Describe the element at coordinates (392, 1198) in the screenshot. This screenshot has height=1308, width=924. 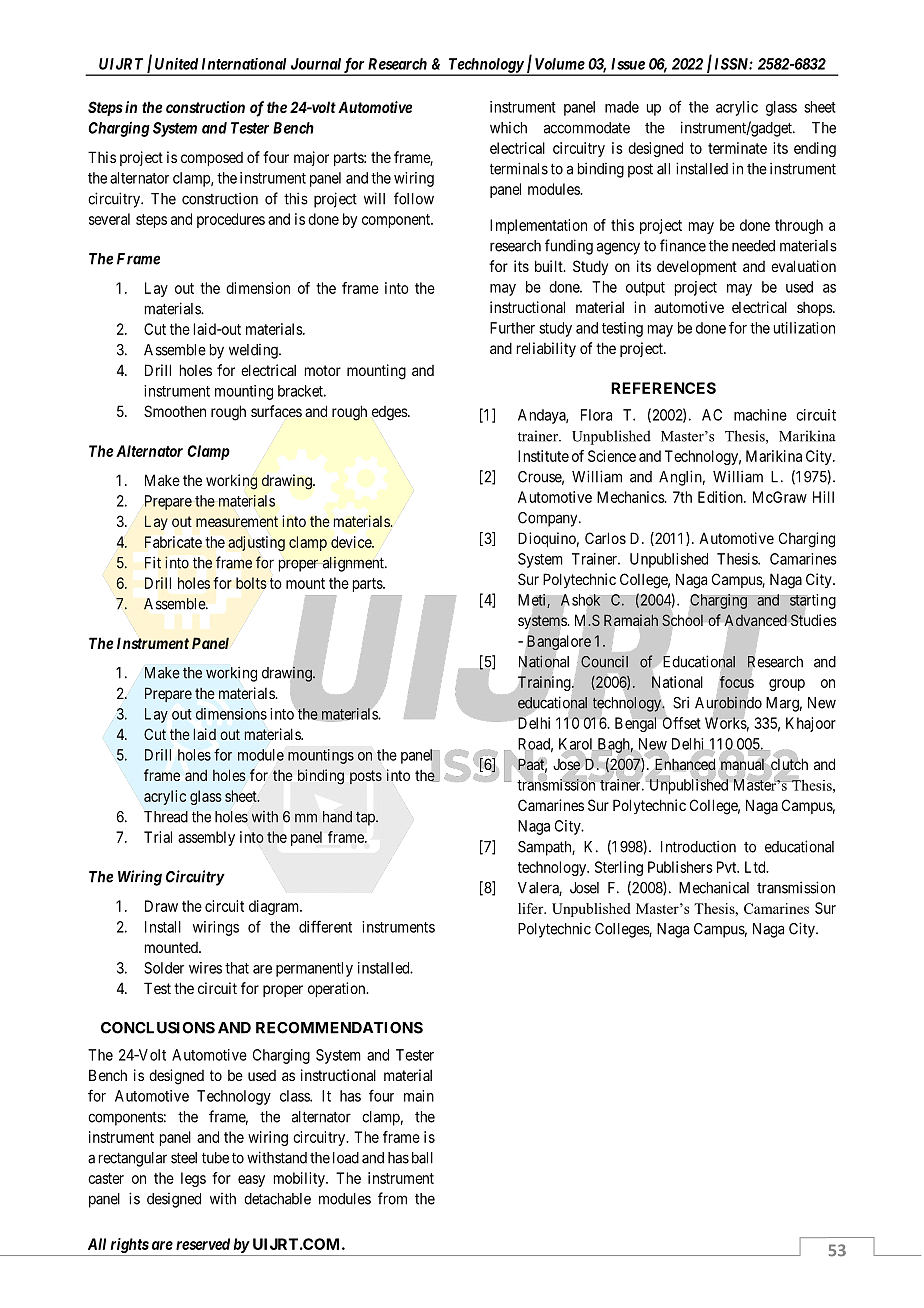
I see `from` at that location.
